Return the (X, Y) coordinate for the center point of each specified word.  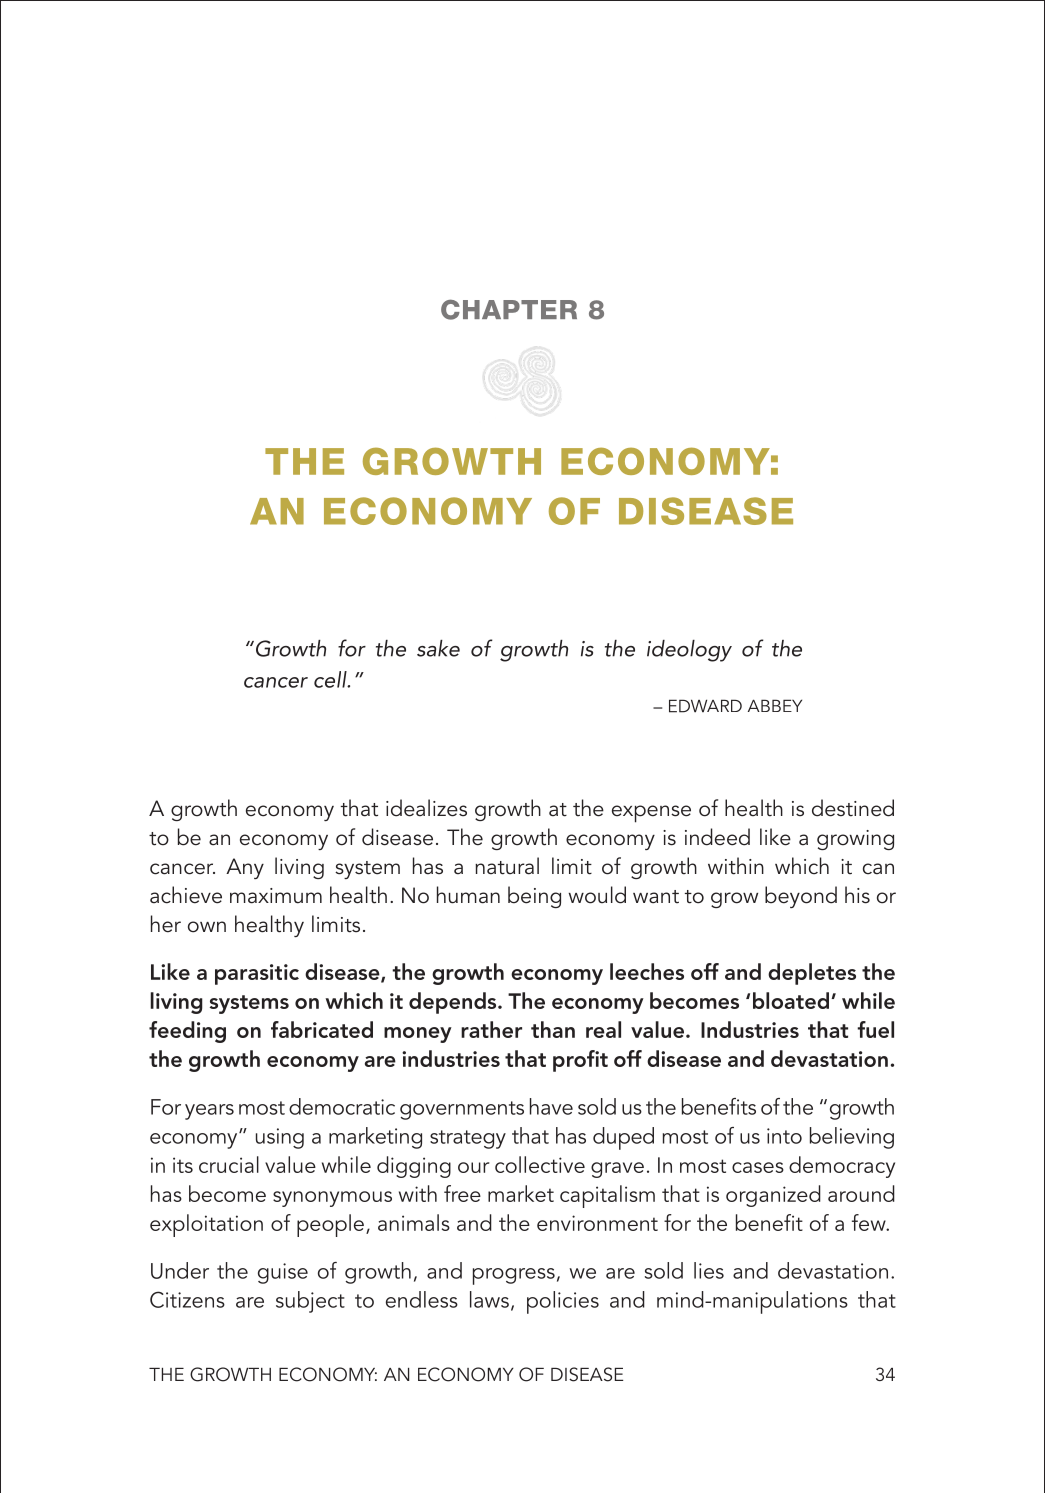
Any (245, 868)
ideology (689, 651)
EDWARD (705, 706)
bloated (791, 1000)
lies (709, 1270)
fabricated (322, 1029)
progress (514, 1276)
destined (853, 808)
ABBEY (775, 705)
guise (283, 1273)
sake (438, 648)
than (553, 1029)
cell (331, 679)
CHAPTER (509, 309)
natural (507, 866)
